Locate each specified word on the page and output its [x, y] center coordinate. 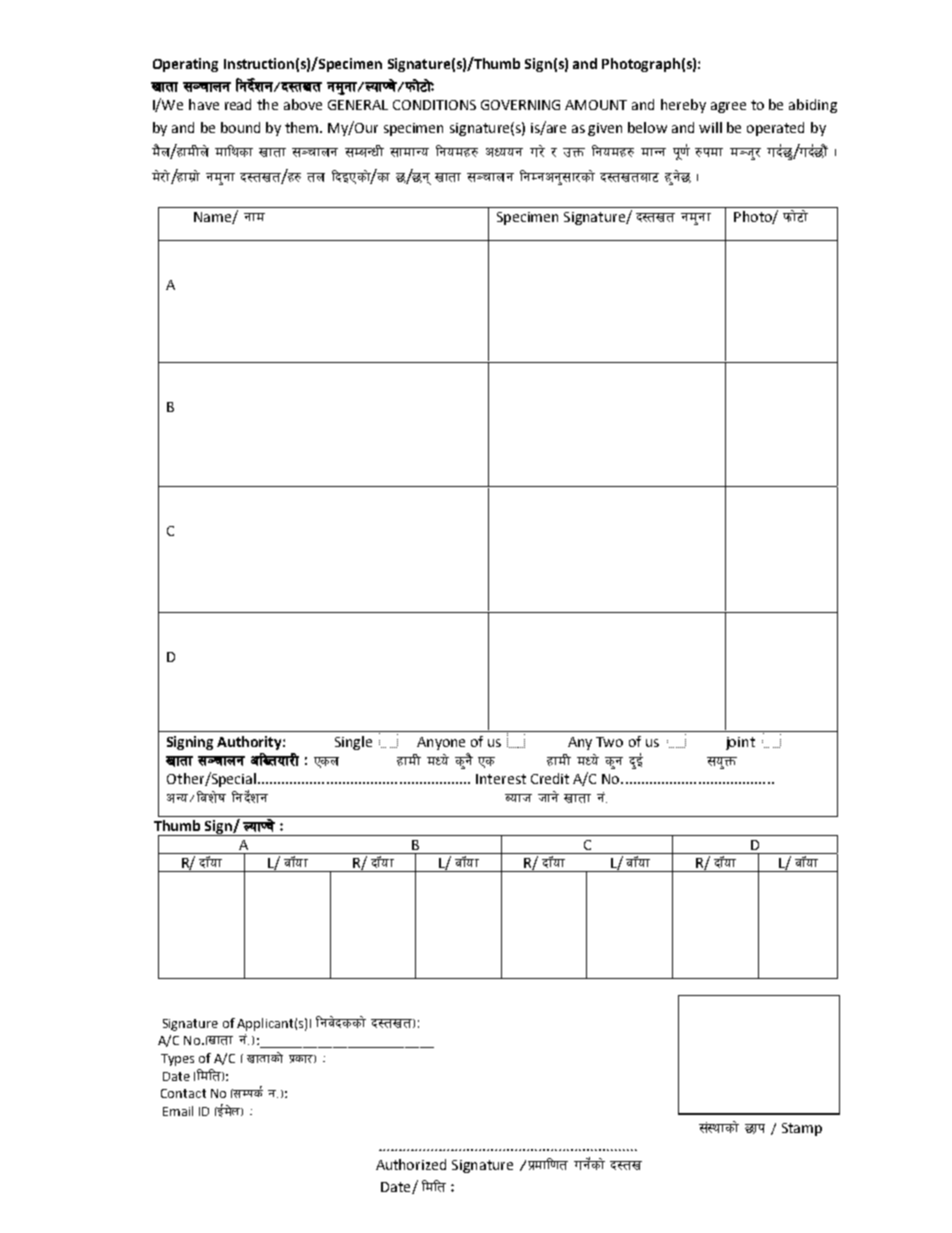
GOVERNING [520, 105]
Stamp [802, 1129]
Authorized [411, 1164]
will [710, 127]
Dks [251, 1092]
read [238, 104]
